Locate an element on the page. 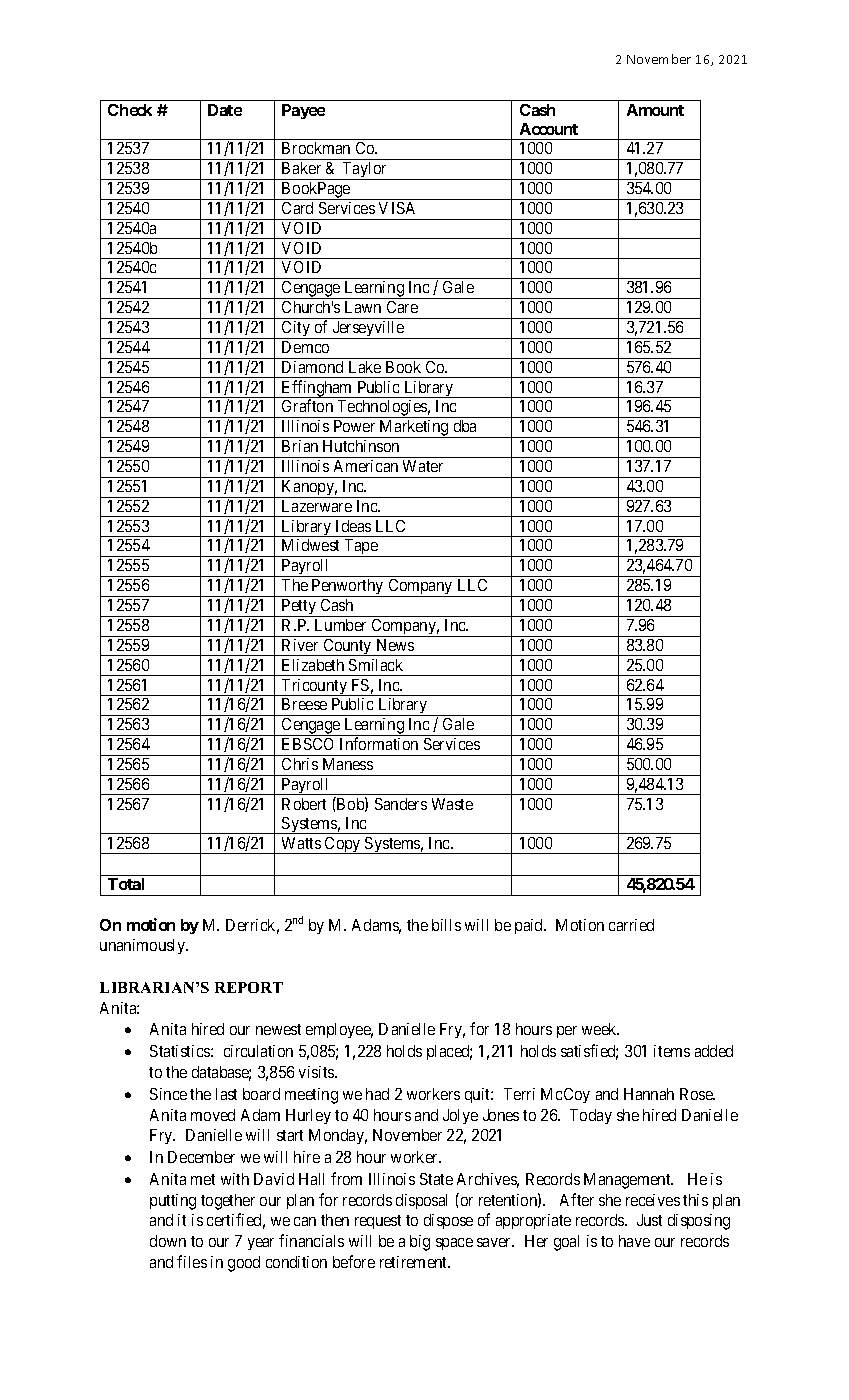  Information is located at coordinates (379, 743).
